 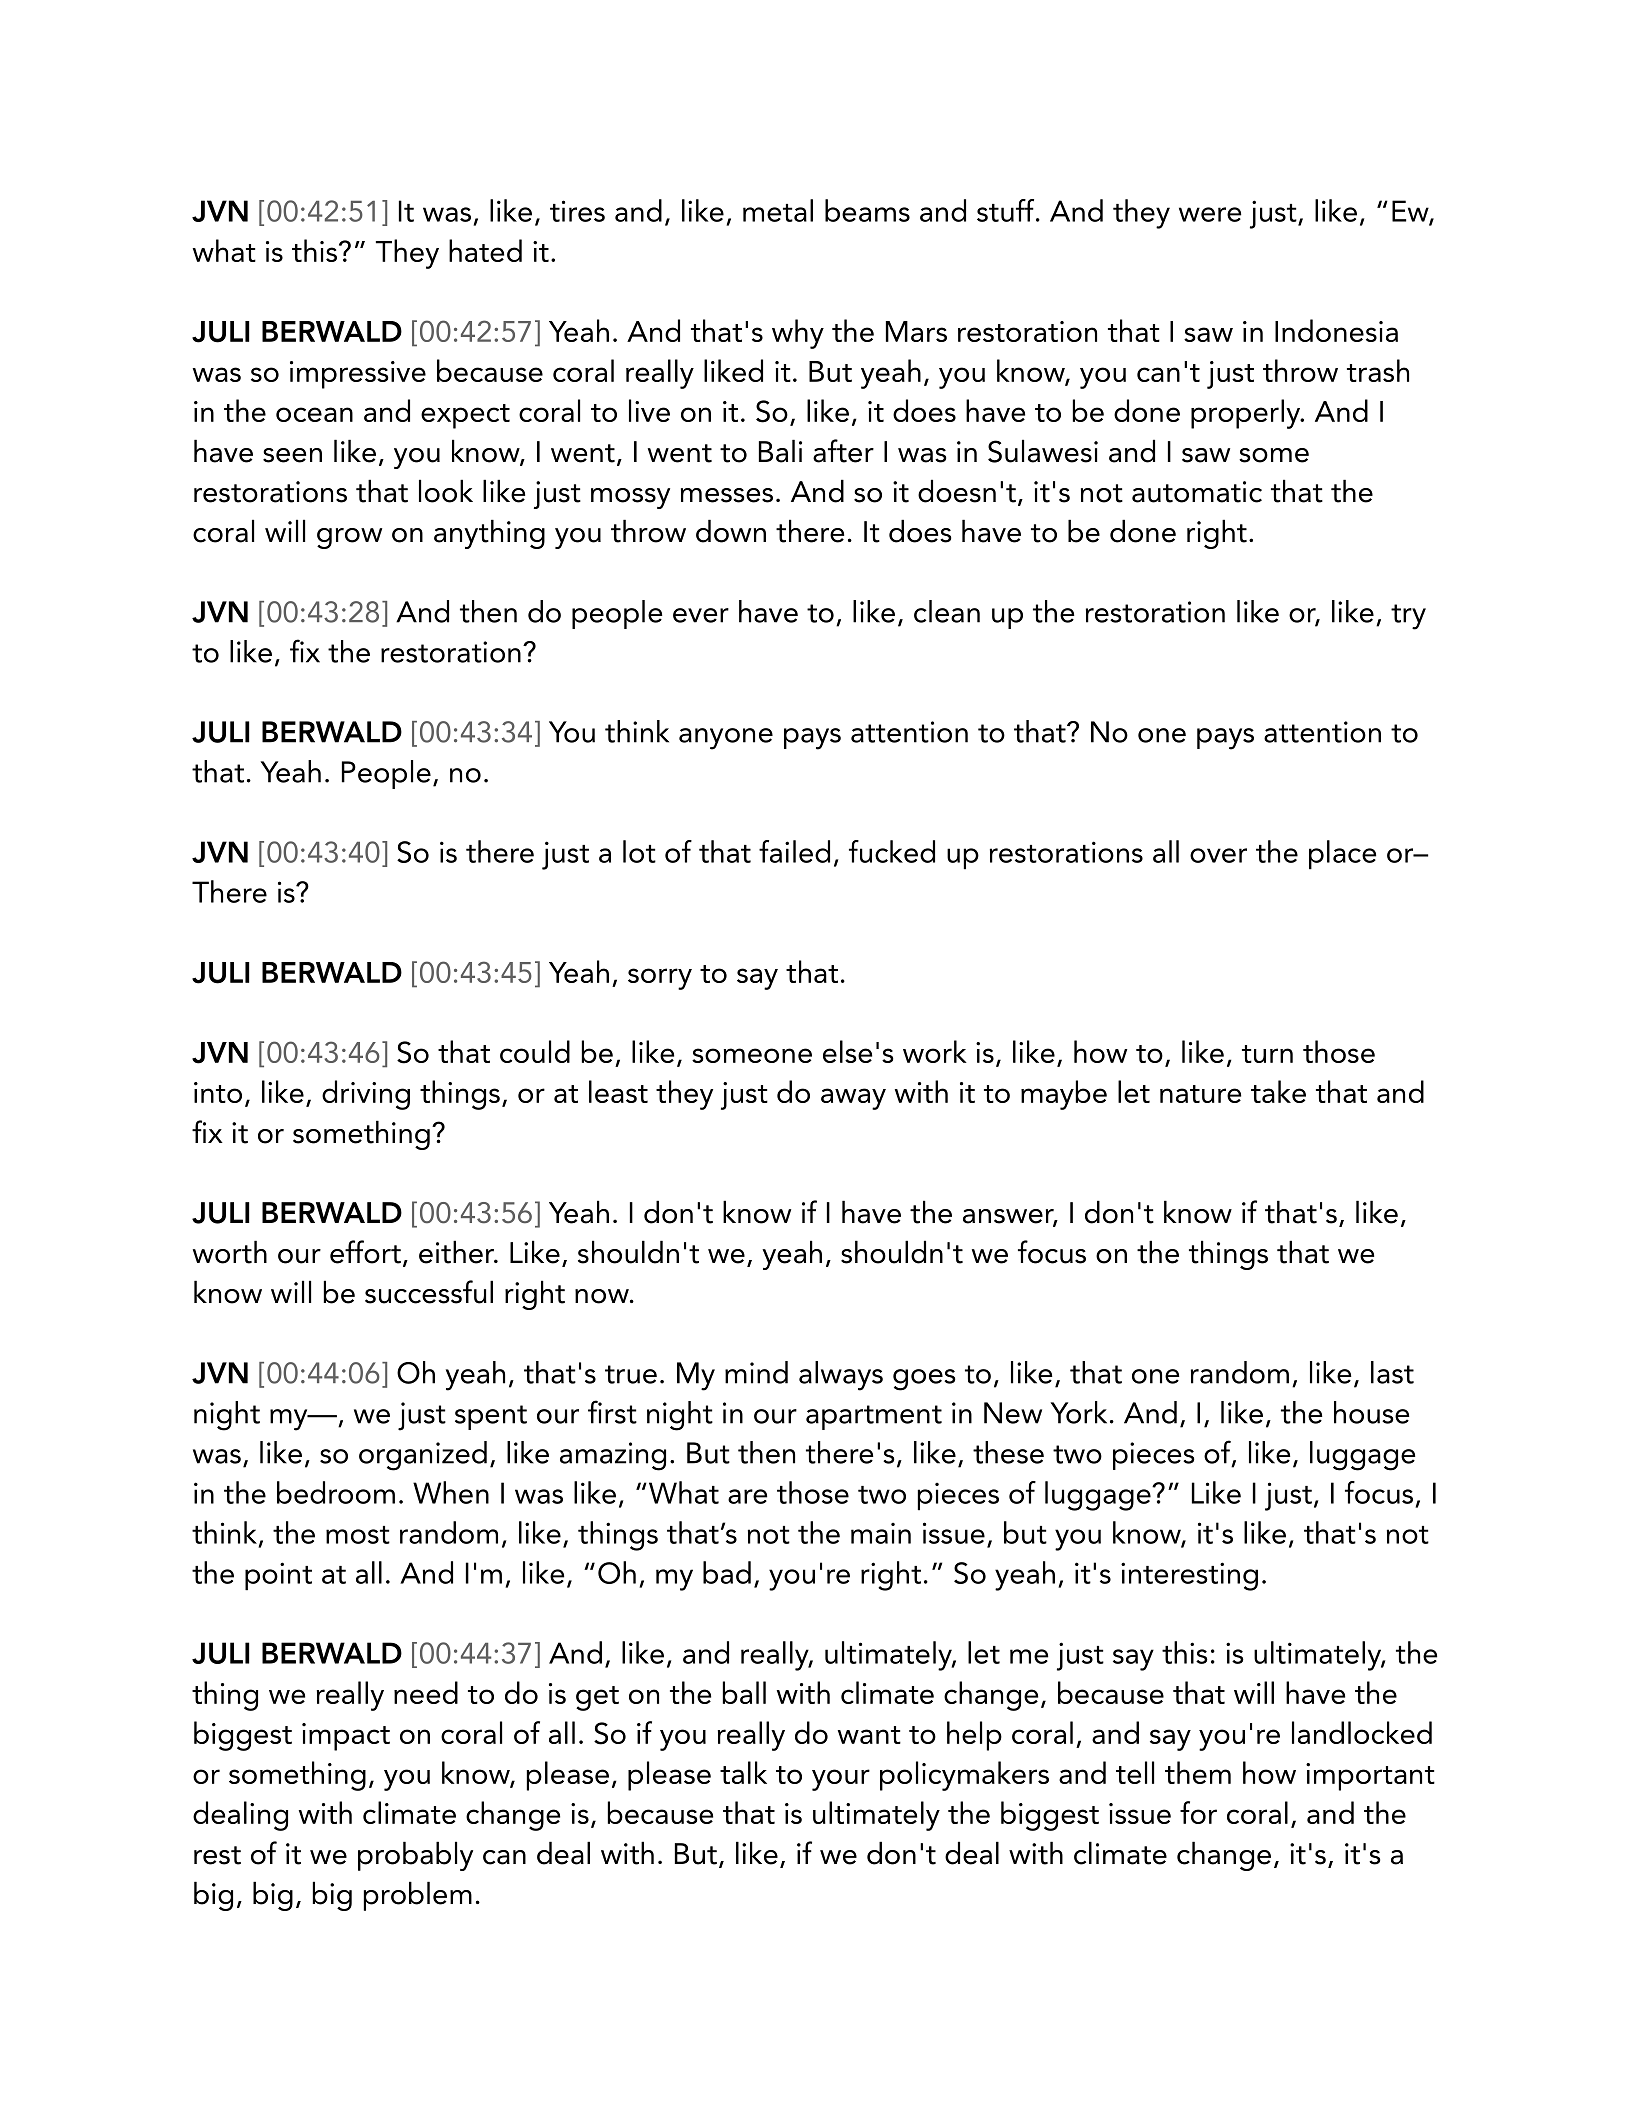 What do you see at coordinates (1408, 617) in the screenshot?
I see `try` at bounding box center [1408, 617].
